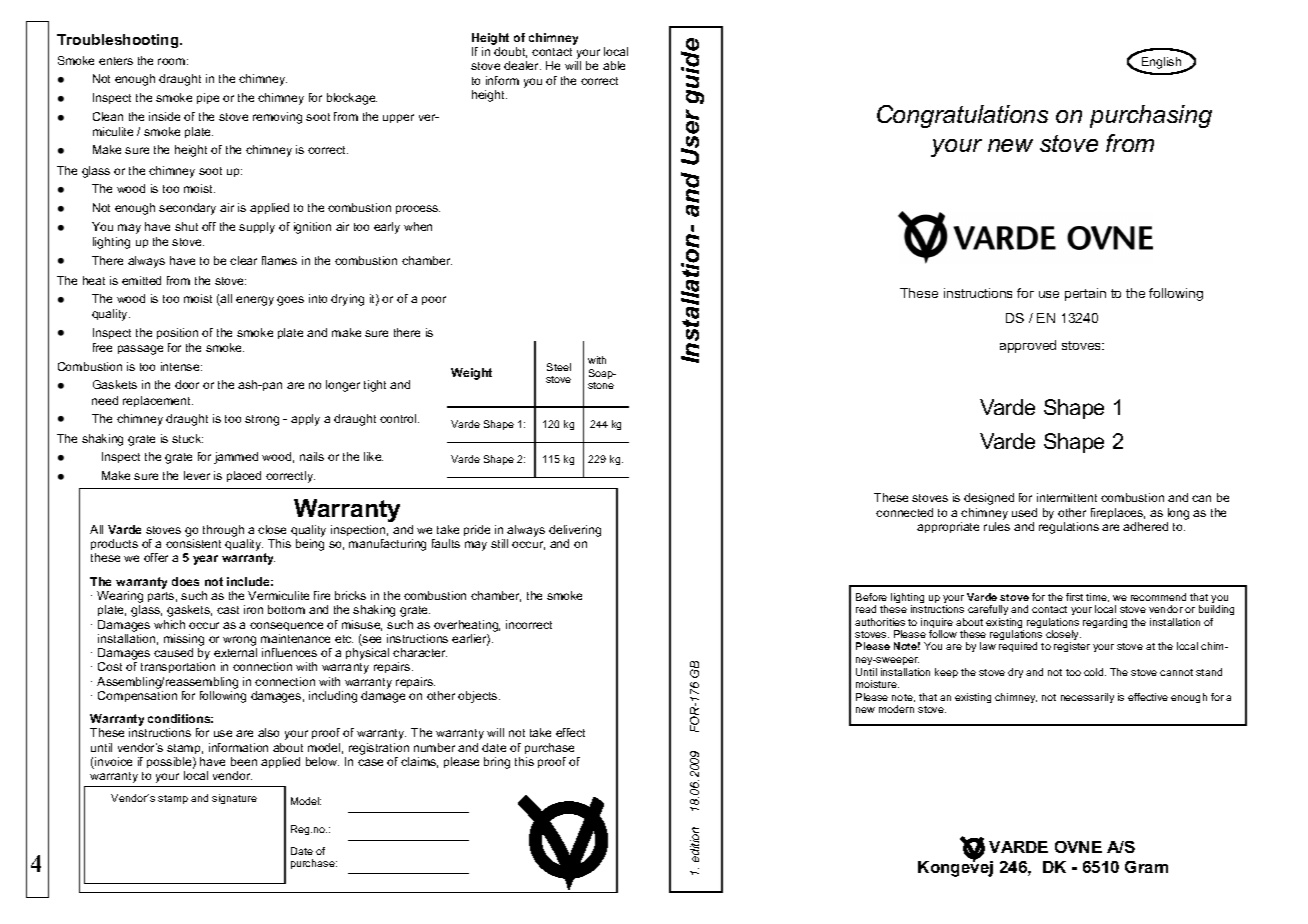 Image resolution: width=1308 pixels, height=924 pixels. Describe the element at coordinates (1067, 497) in the screenshot. I see `intermittent` at that location.
